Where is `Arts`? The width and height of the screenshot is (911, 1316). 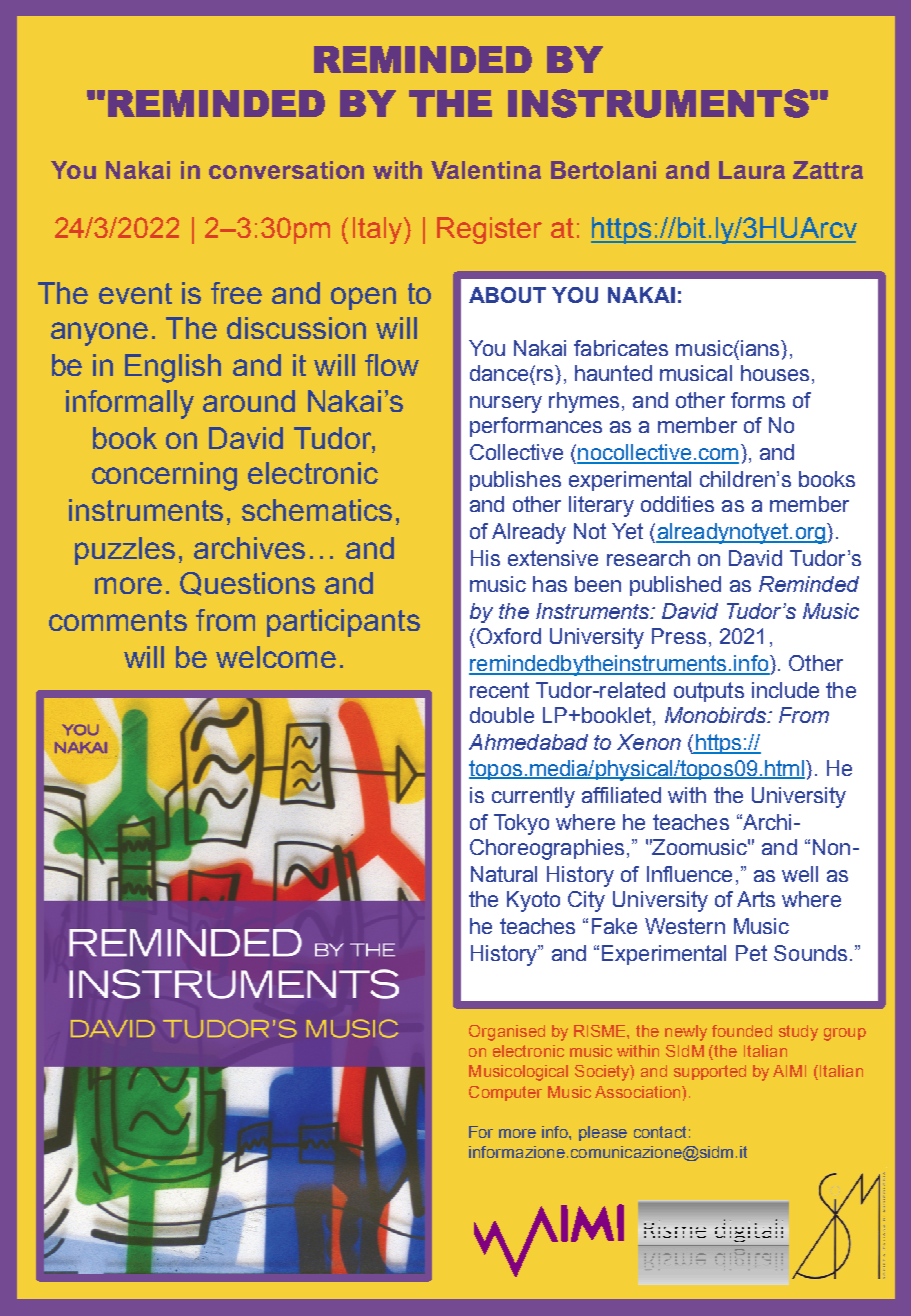 Arts is located at coordinates (756, 899).
